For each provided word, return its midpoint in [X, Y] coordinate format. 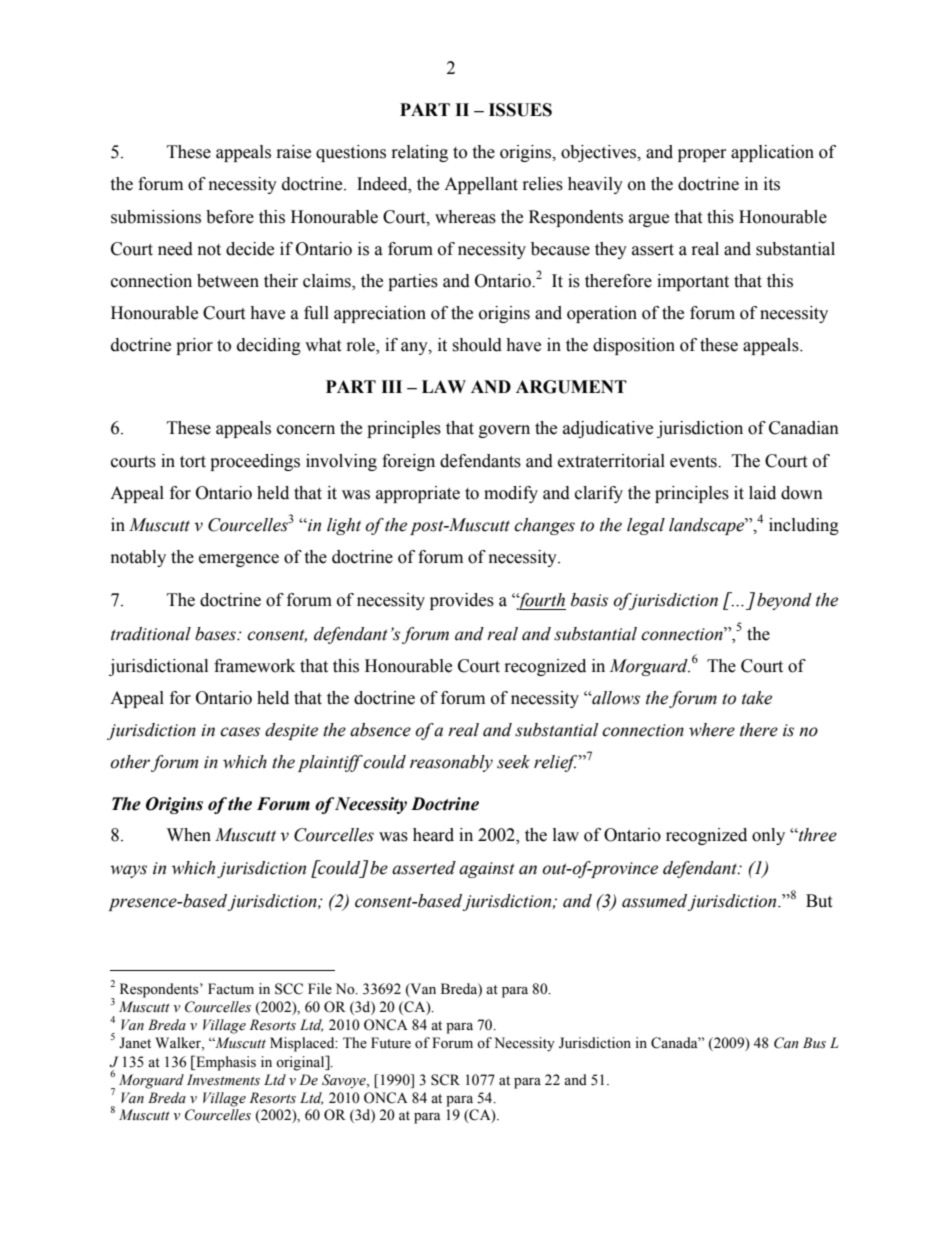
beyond [784, 601]
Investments [223, 1080]
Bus [814, 1043]
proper [702, 155]
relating [420, 153]
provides [462, 601]
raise [294, 152]
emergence [239, 560]
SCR [445, 1080]
